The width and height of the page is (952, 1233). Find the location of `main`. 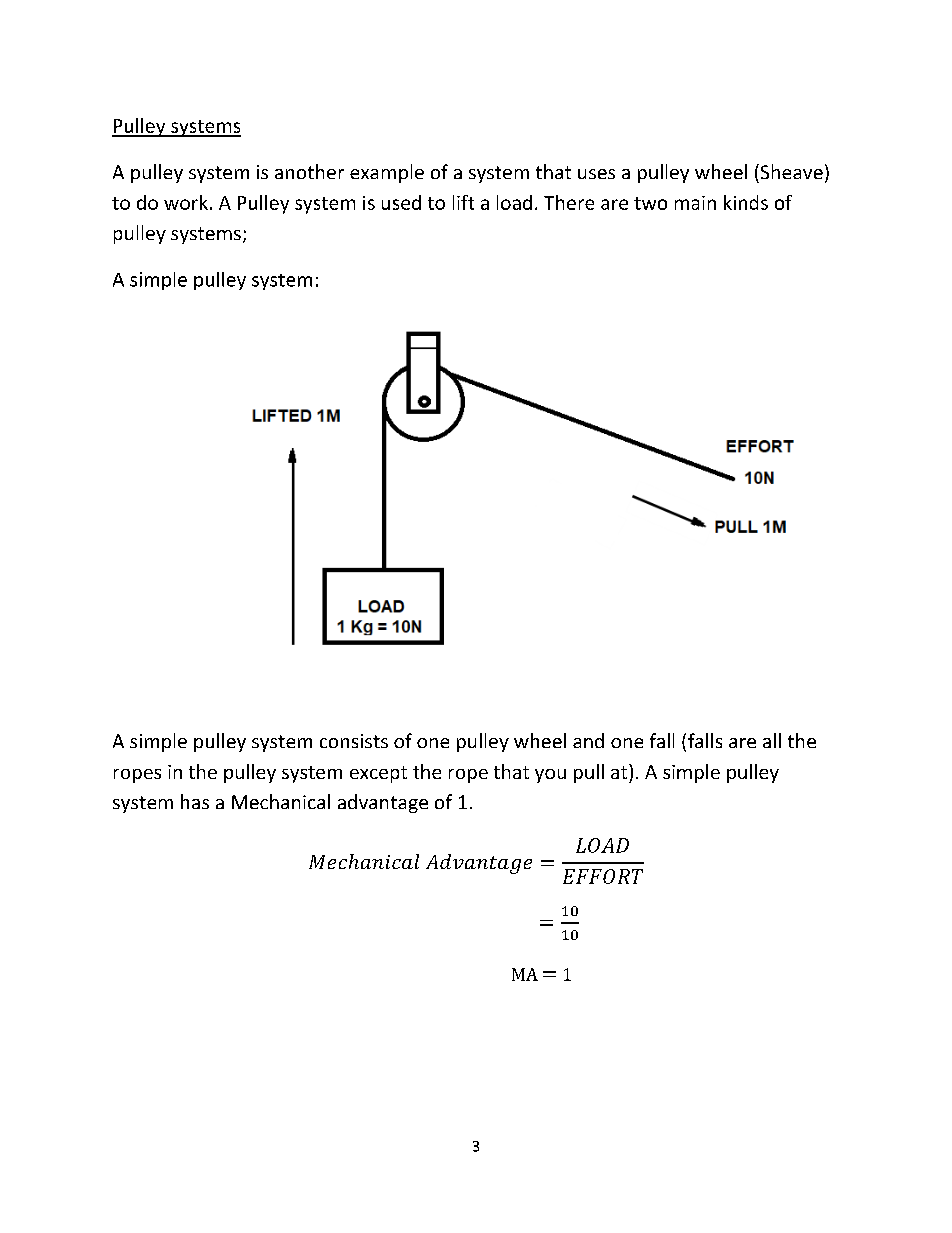

main is located at coordinates (695, 203).
